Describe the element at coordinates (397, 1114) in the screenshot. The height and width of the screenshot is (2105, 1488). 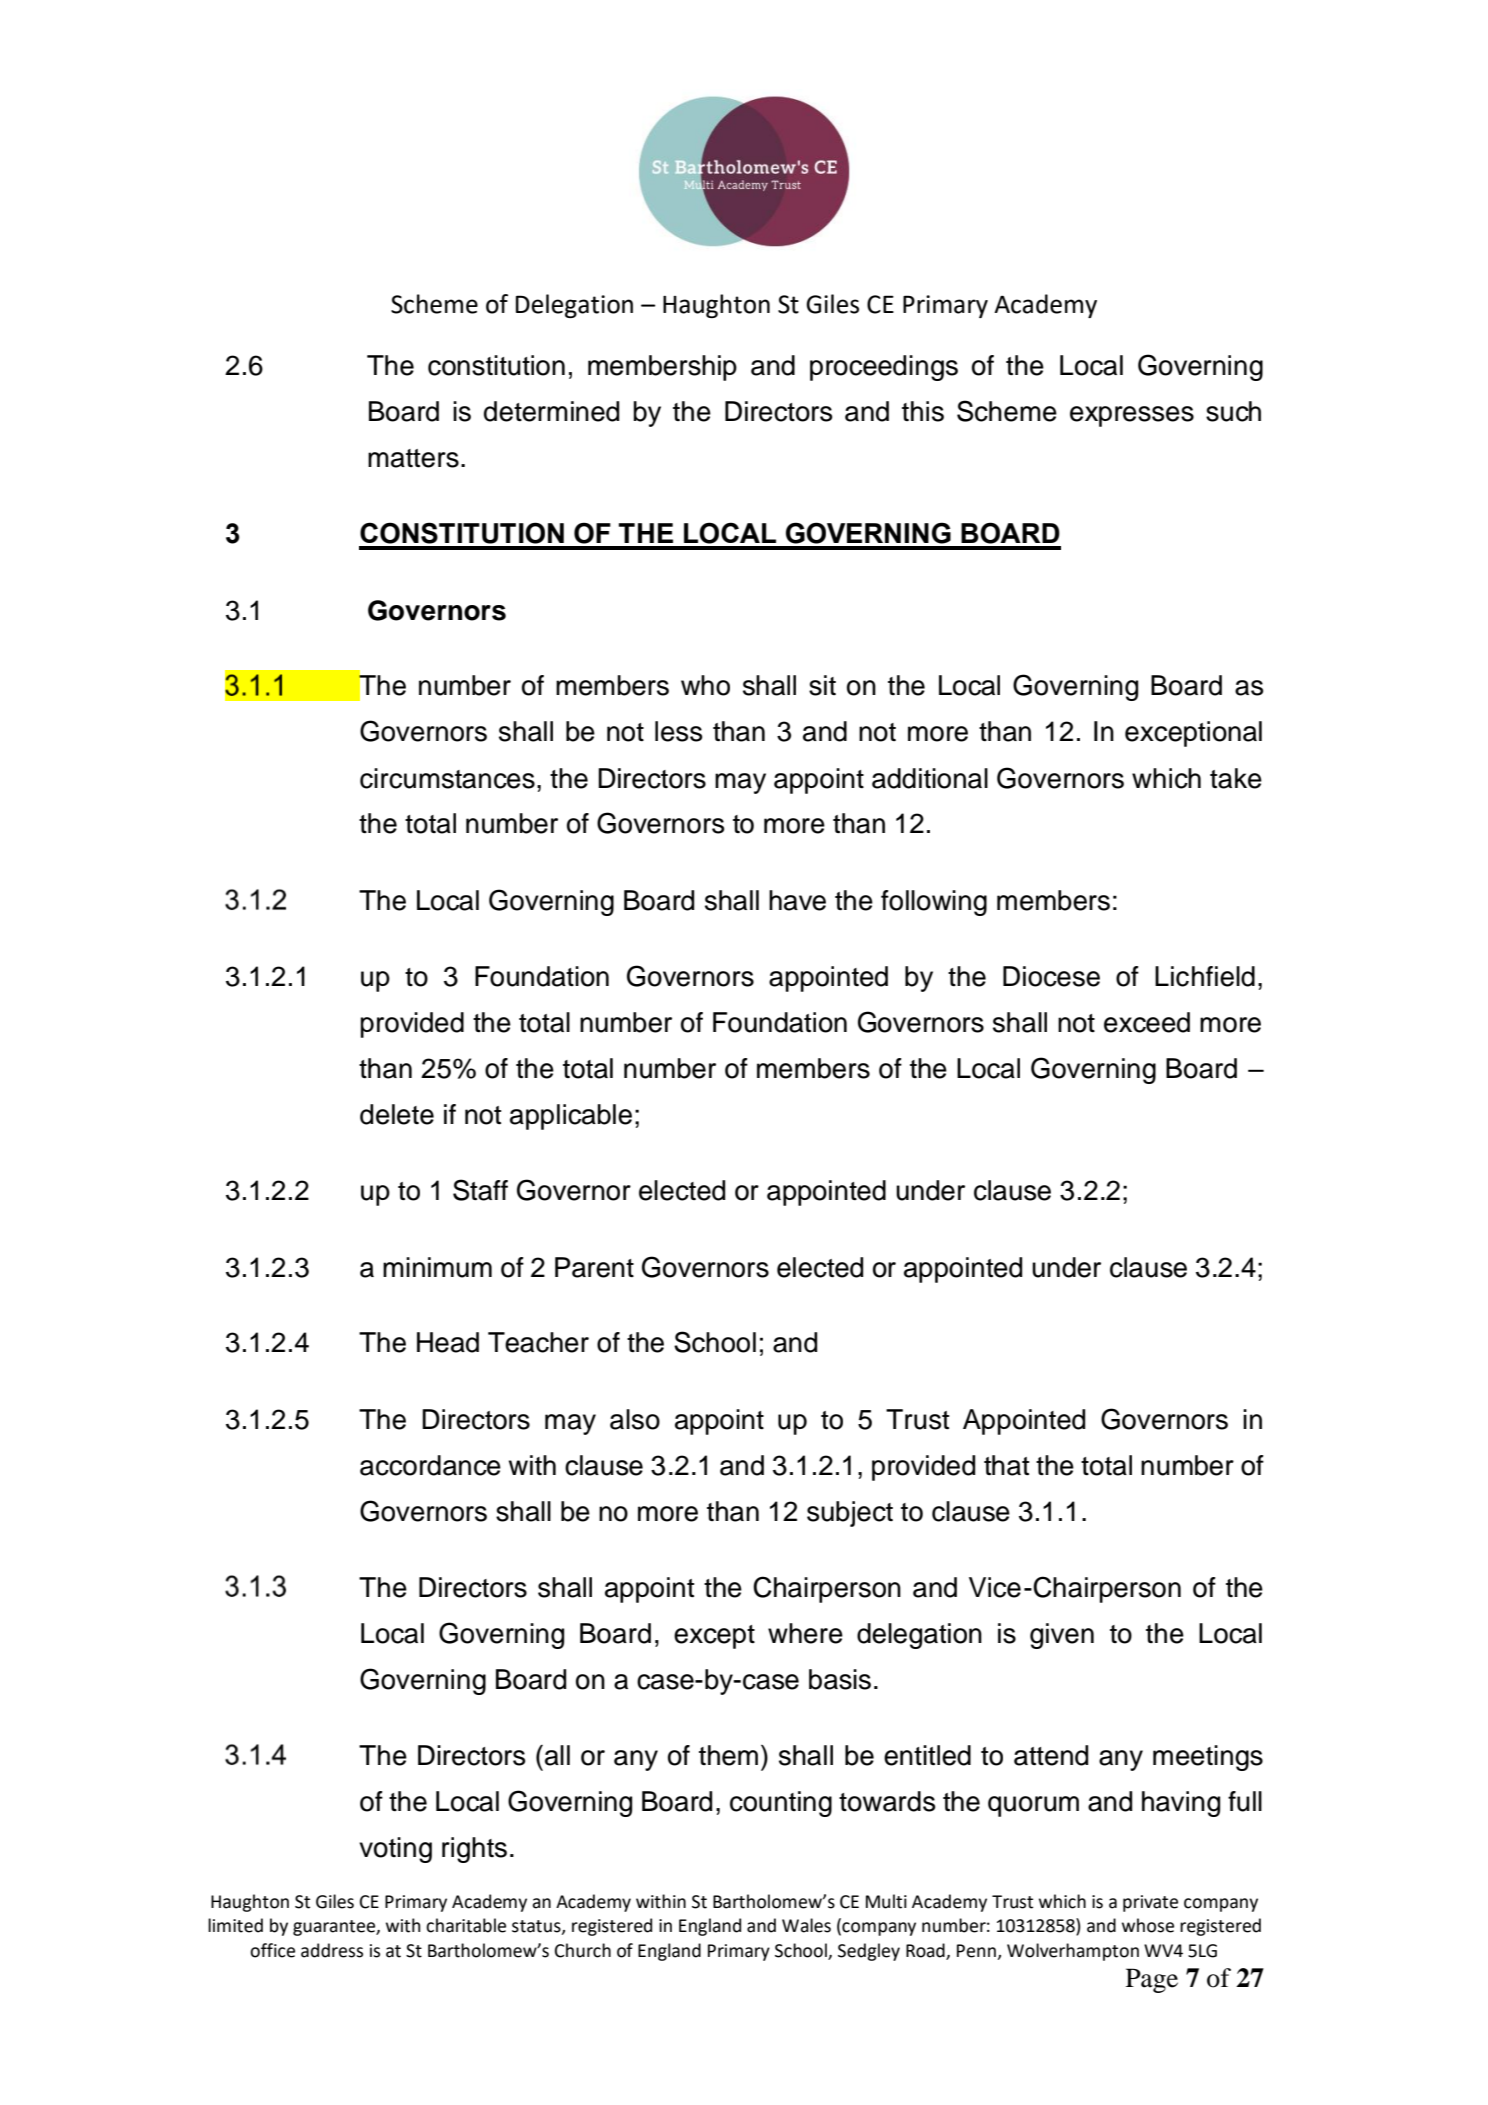
I see `delete` at that location.
